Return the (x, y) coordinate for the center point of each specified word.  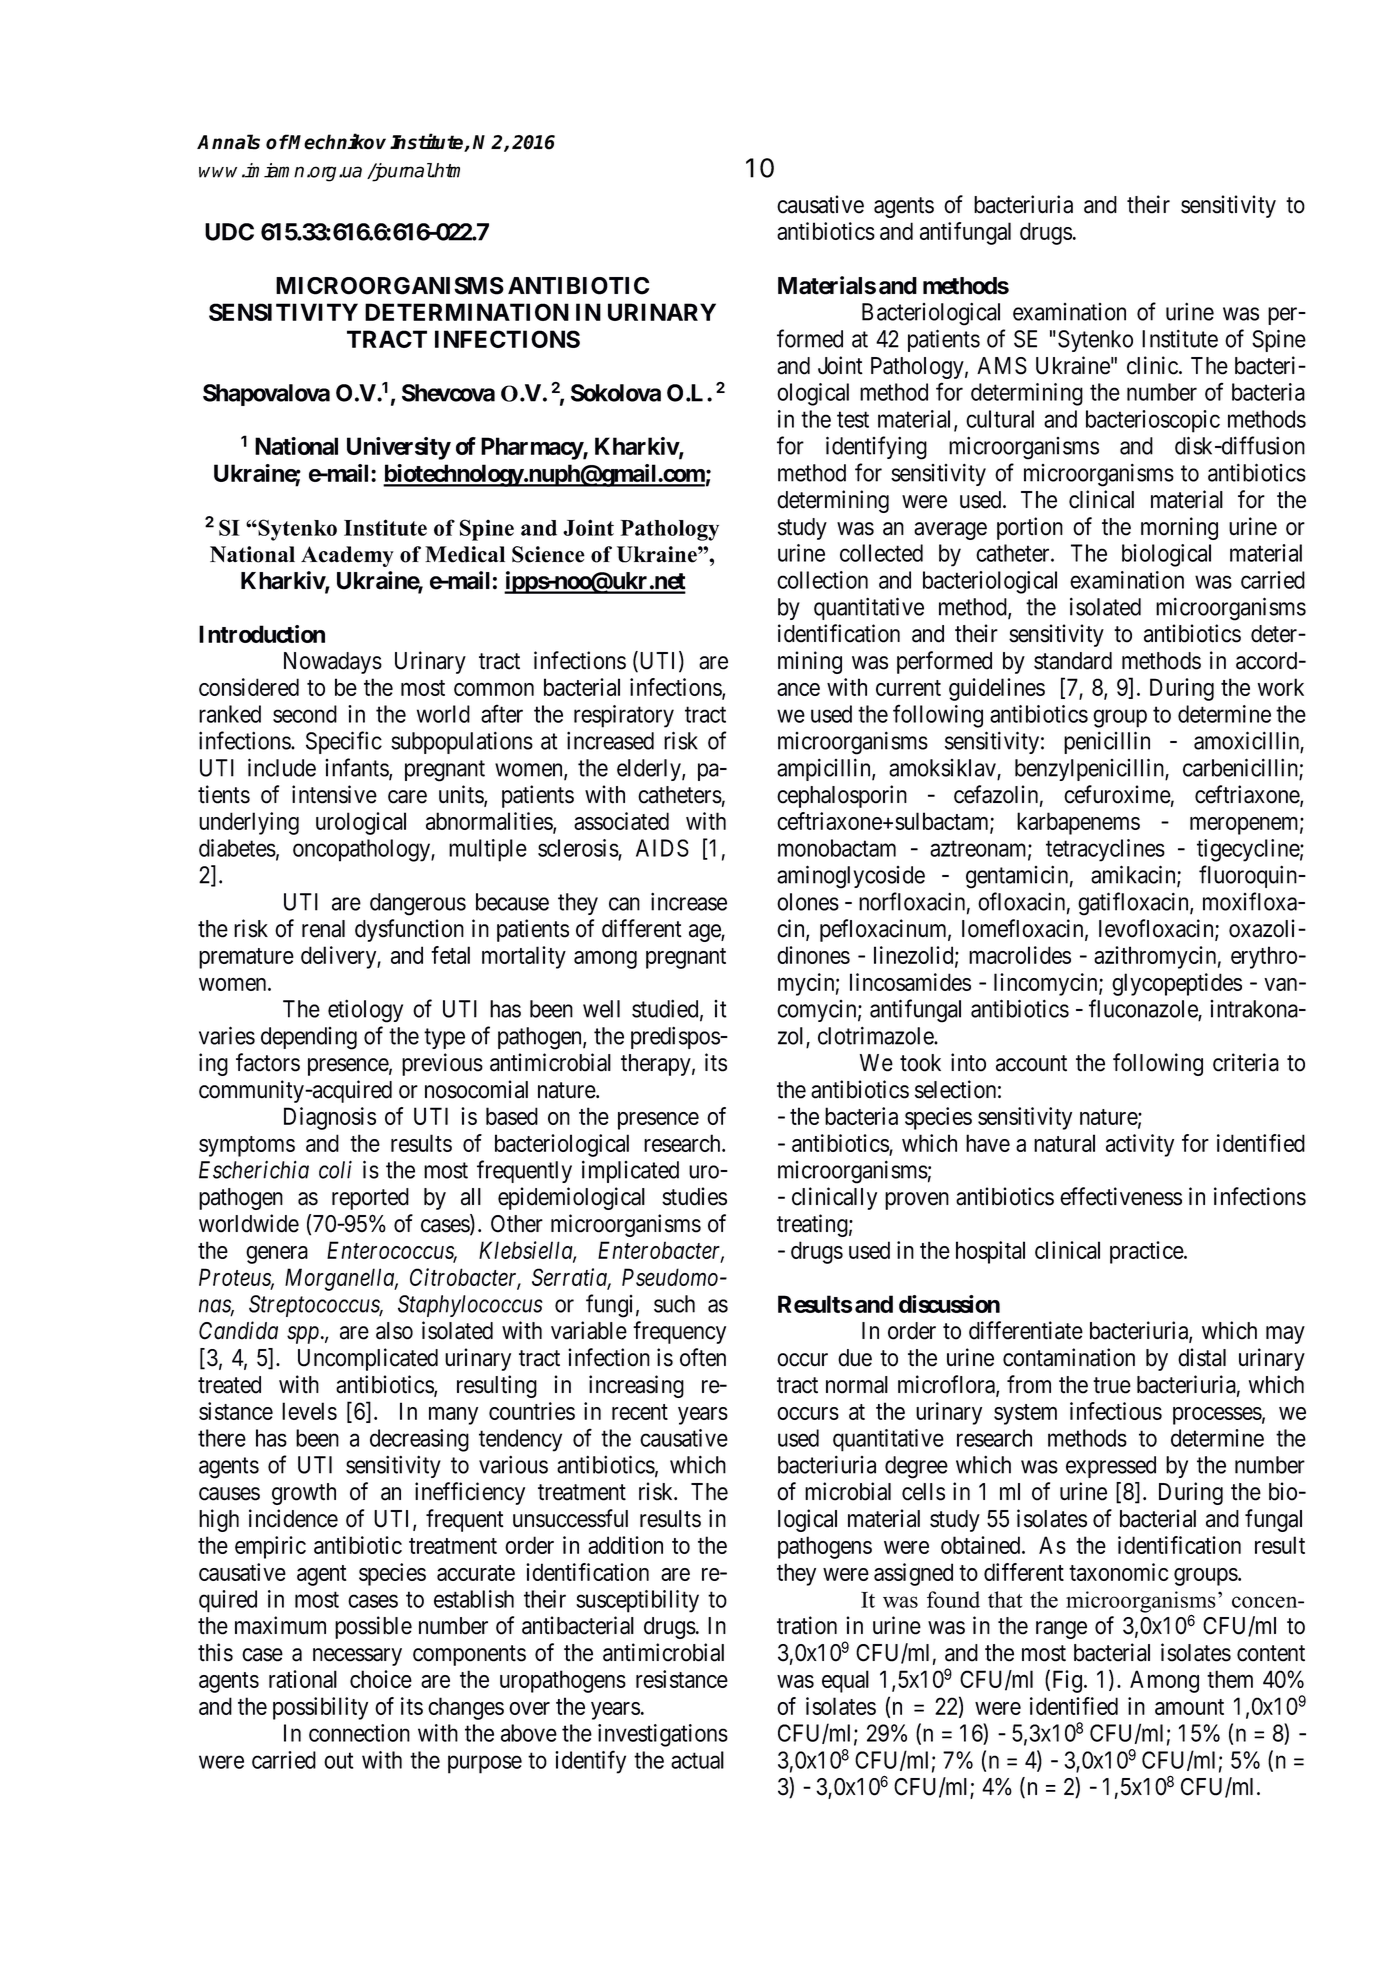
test (853, 420)
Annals (228, 142)
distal (1202, 1357)
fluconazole (1144, 1009)
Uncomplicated (368, 1359)
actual (697, 1760)
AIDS (662, 848)
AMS (1002, 366)
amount (1189, 1707)
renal (323, 929)
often (703, 1357)
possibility (320, 1708)
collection (822, 580)
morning (1179, 528)
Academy (347, 556)
